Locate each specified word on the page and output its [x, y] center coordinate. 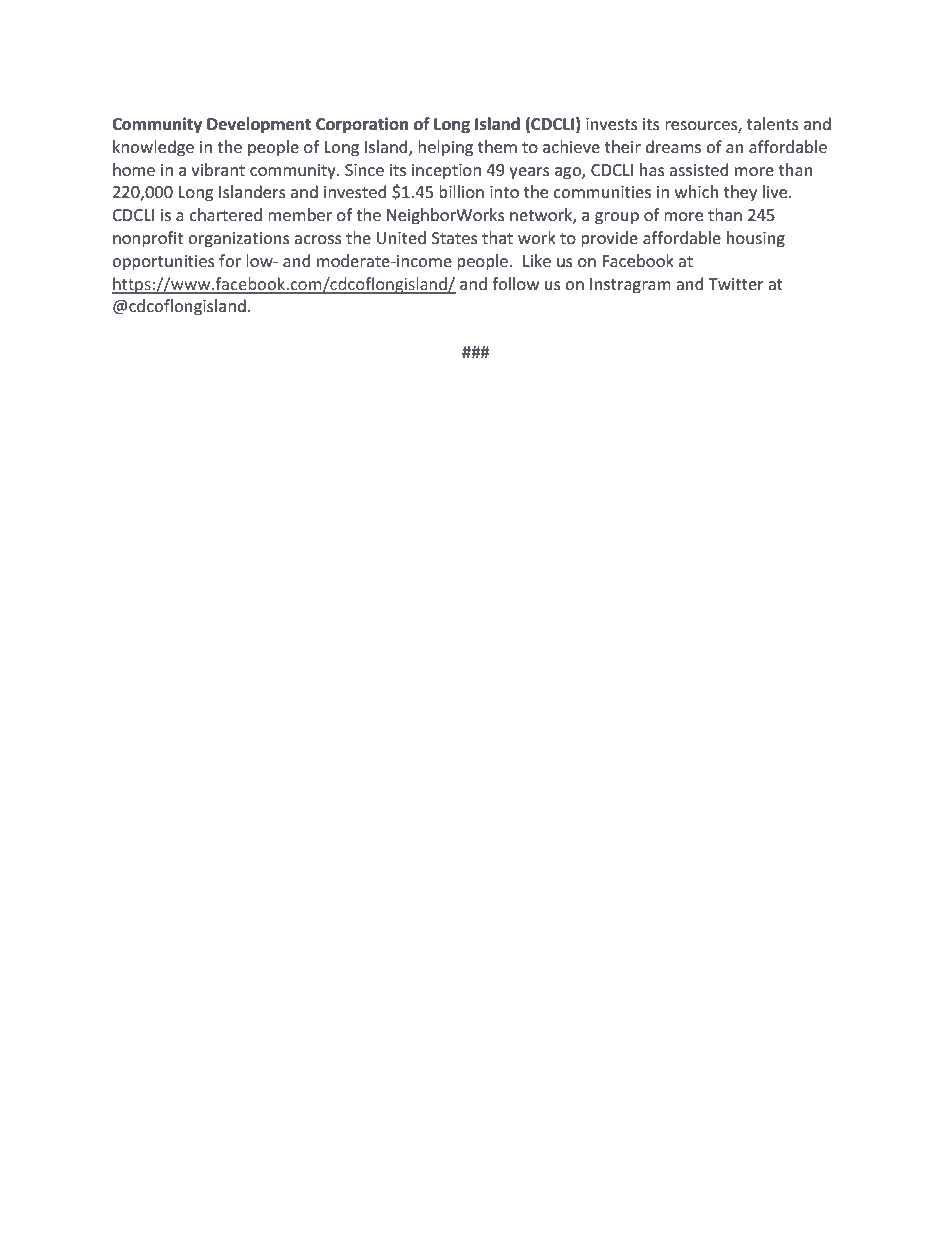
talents [773, 123]
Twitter [736, 284]
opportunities [163, 263]
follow [515, 283]
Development [259, 125]
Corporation [362, 125]
